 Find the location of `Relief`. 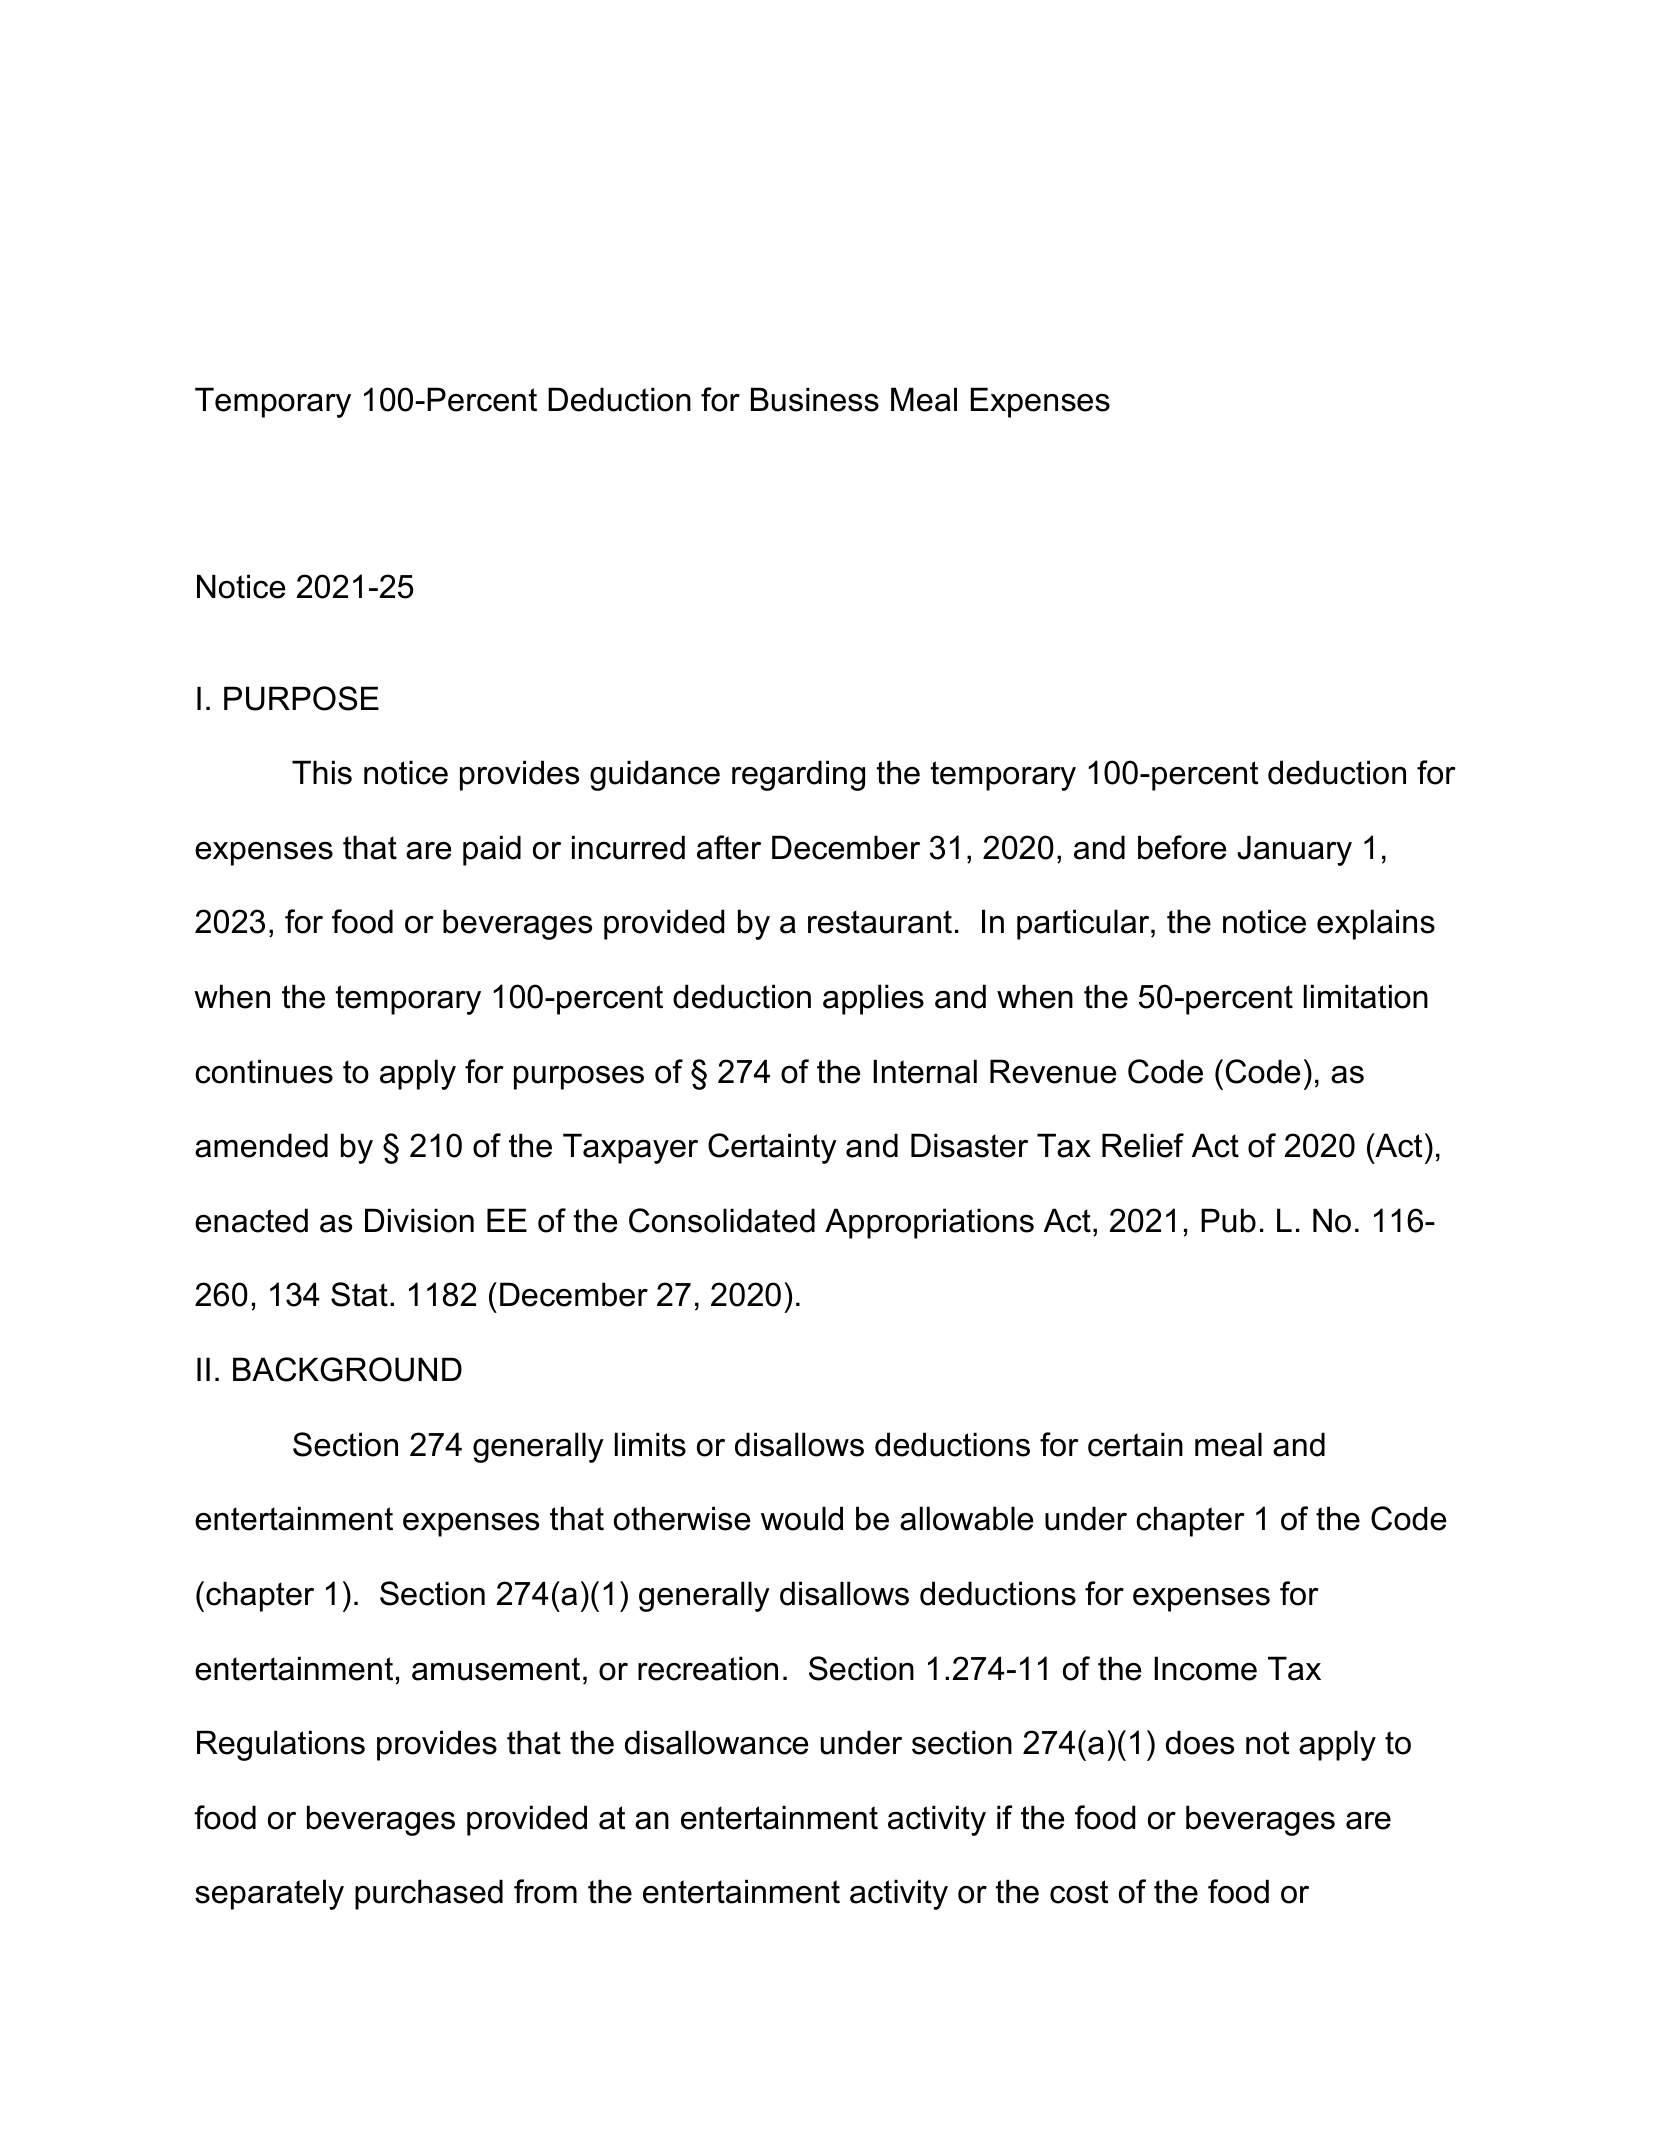

Relief is located at coordinates (1143, 1145).
